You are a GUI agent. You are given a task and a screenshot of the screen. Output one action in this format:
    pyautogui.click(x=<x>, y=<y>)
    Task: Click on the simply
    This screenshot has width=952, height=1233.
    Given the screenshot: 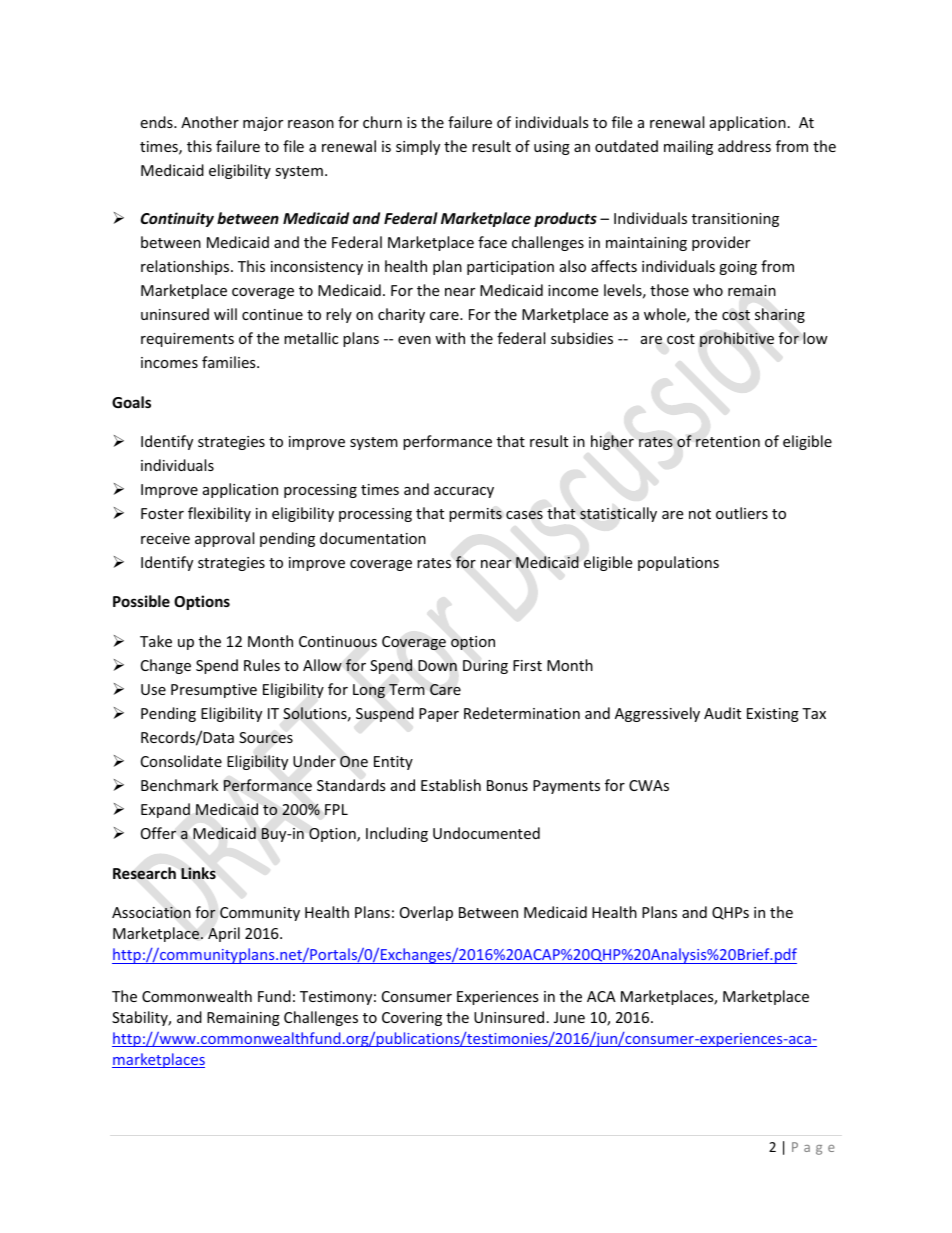 What is the action you would take?
    pyautogui.click(x=418, y=147)
